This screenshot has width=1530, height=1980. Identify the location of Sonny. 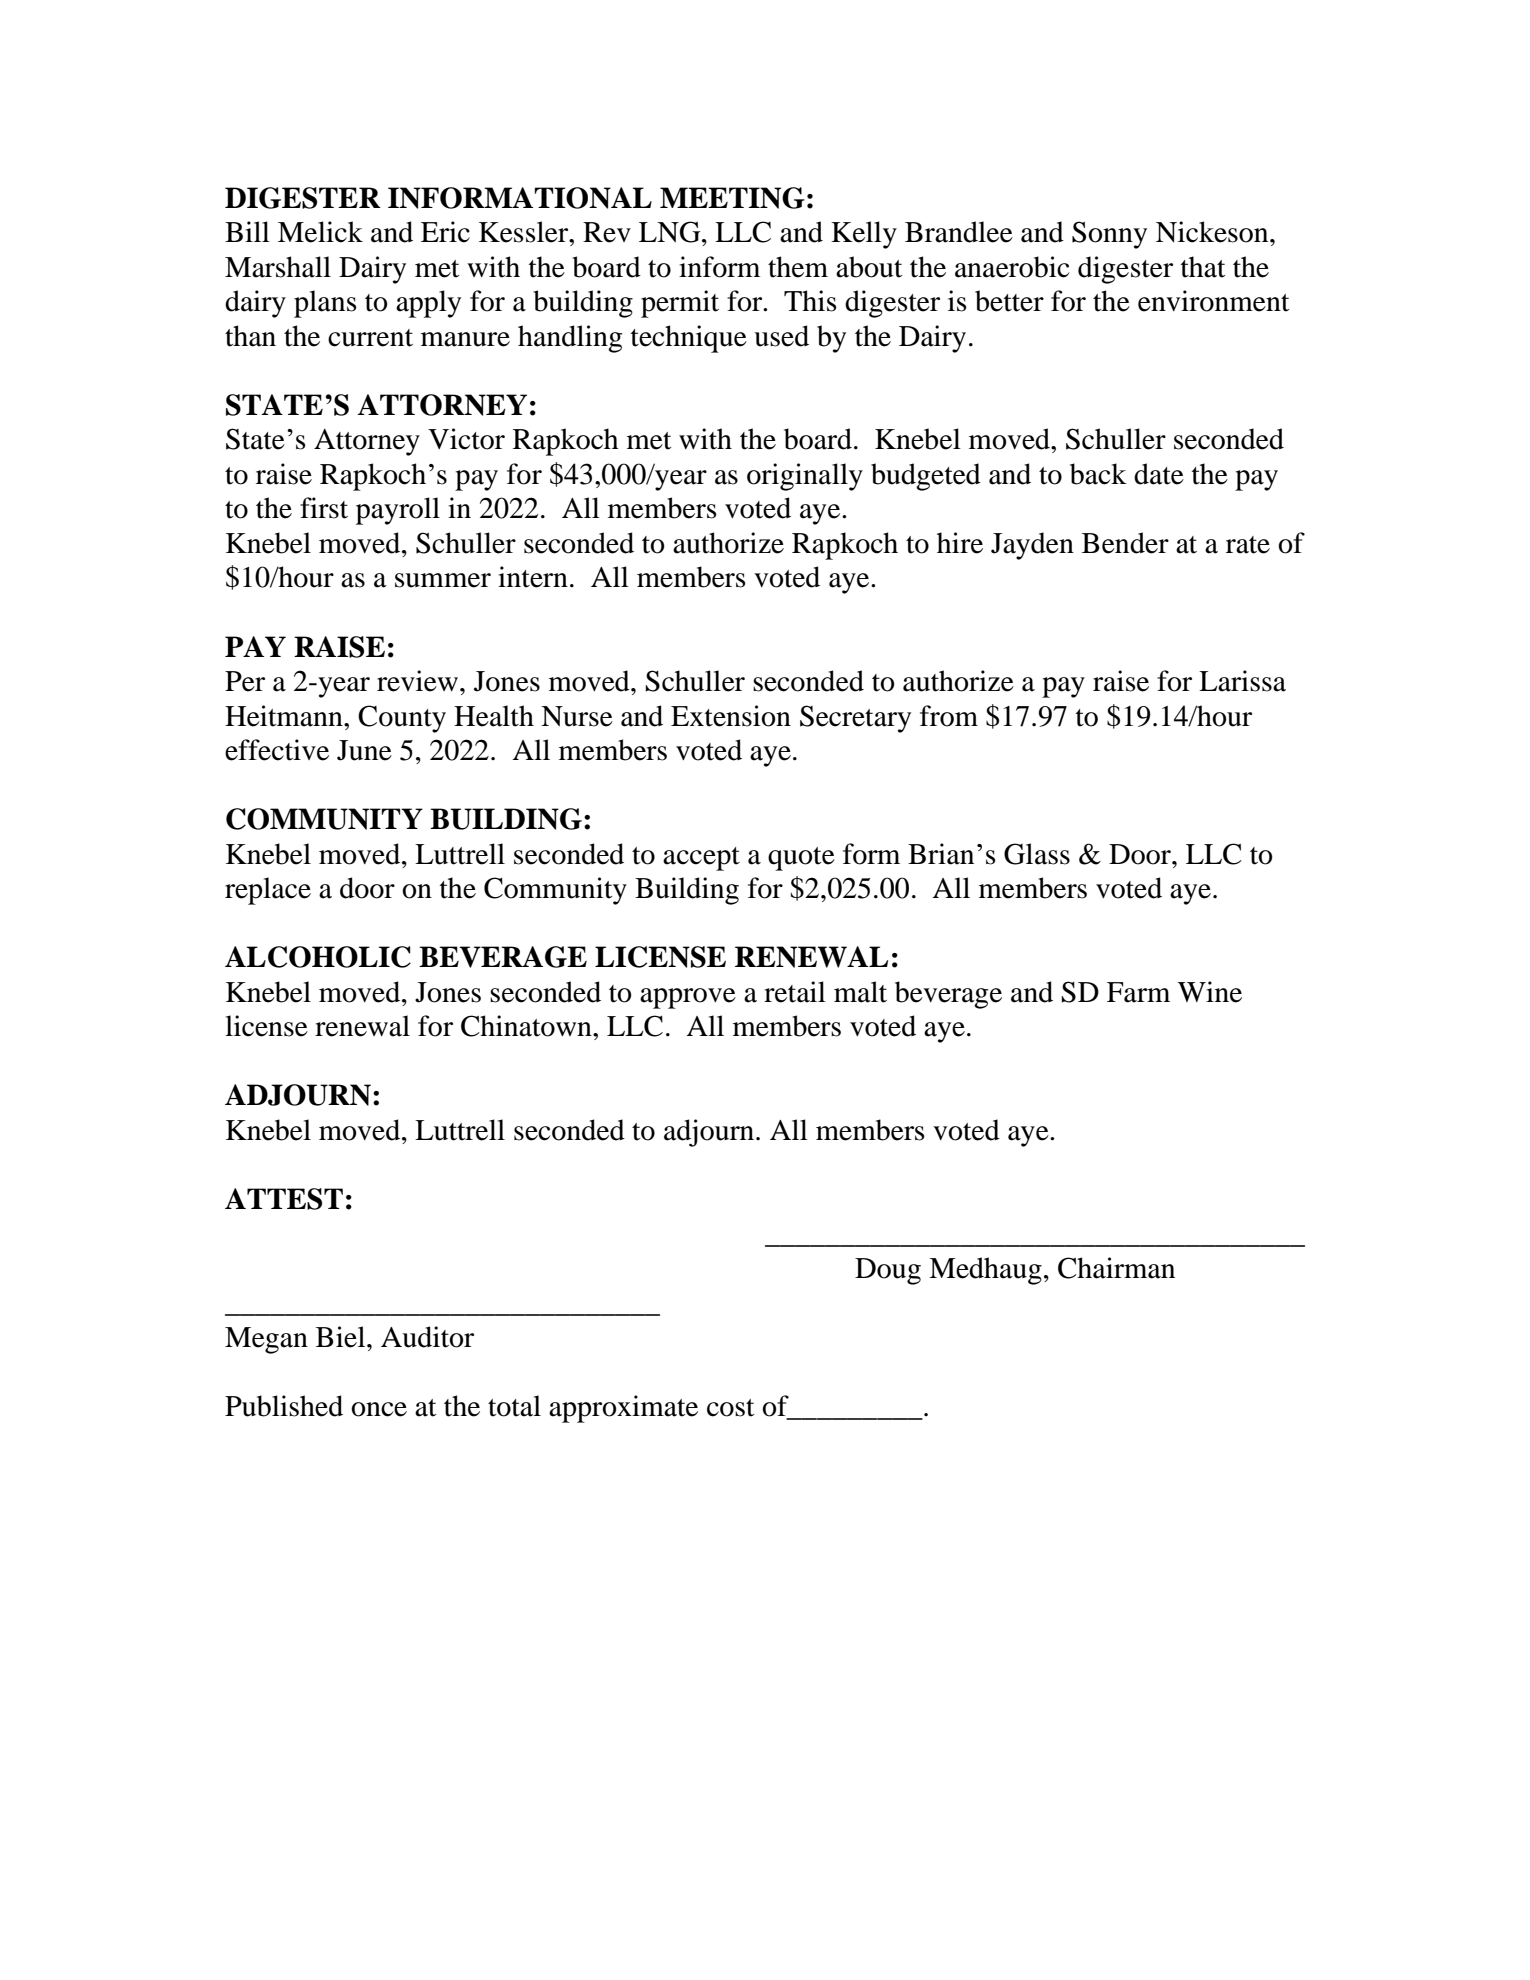
(1109, 235).
